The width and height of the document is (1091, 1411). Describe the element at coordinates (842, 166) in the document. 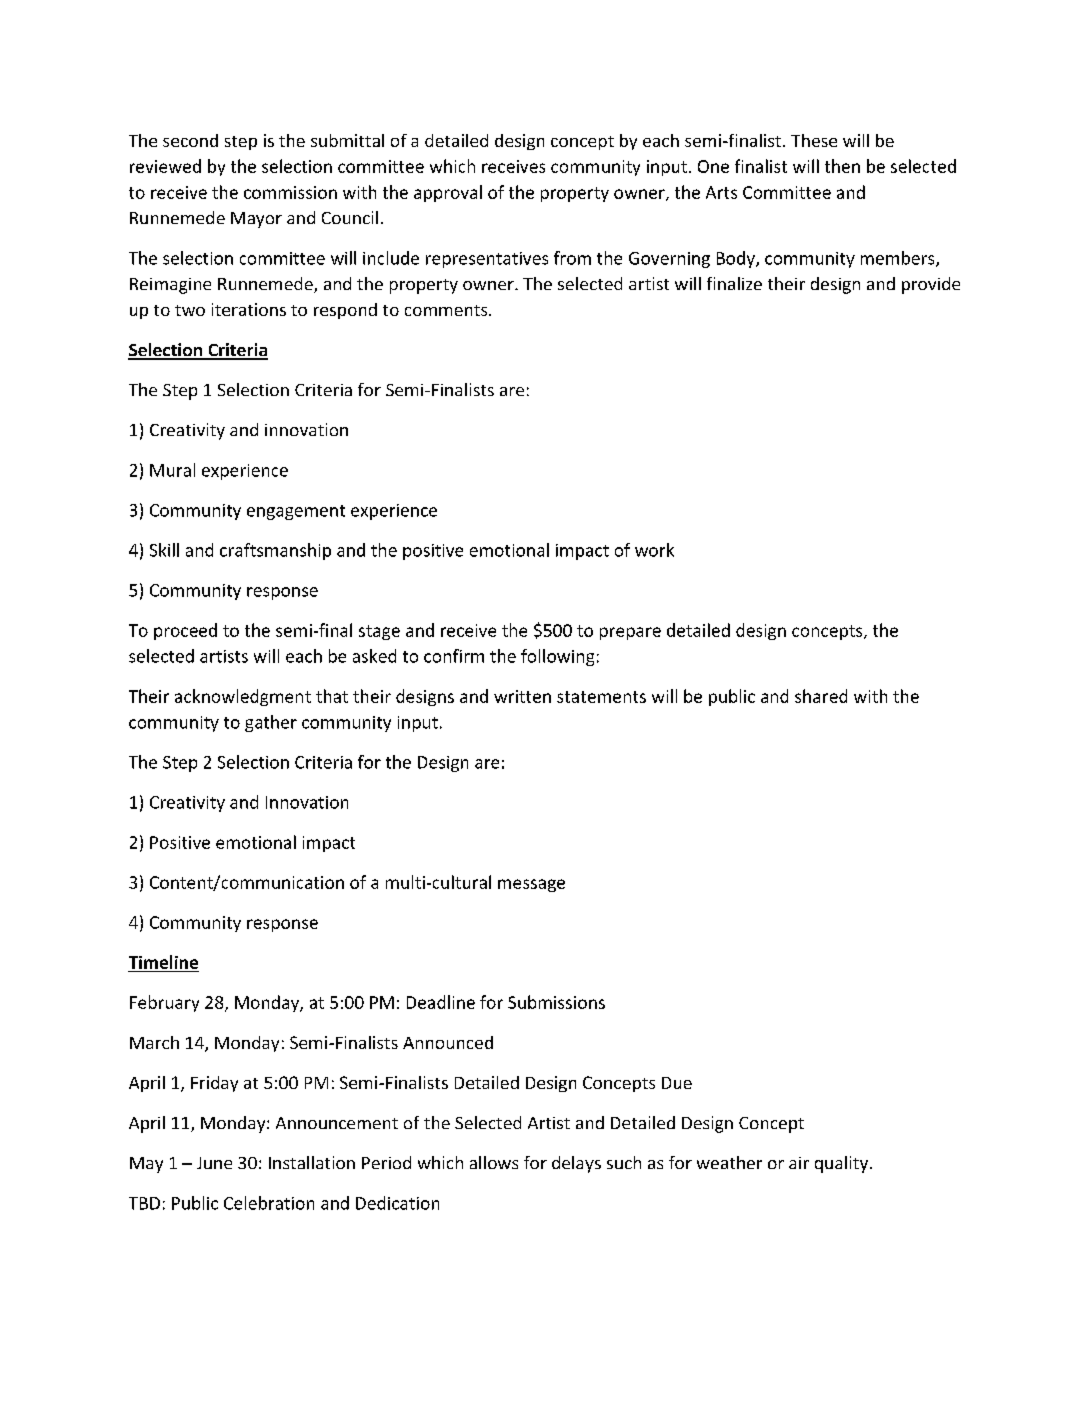

I see `then` at that location.
